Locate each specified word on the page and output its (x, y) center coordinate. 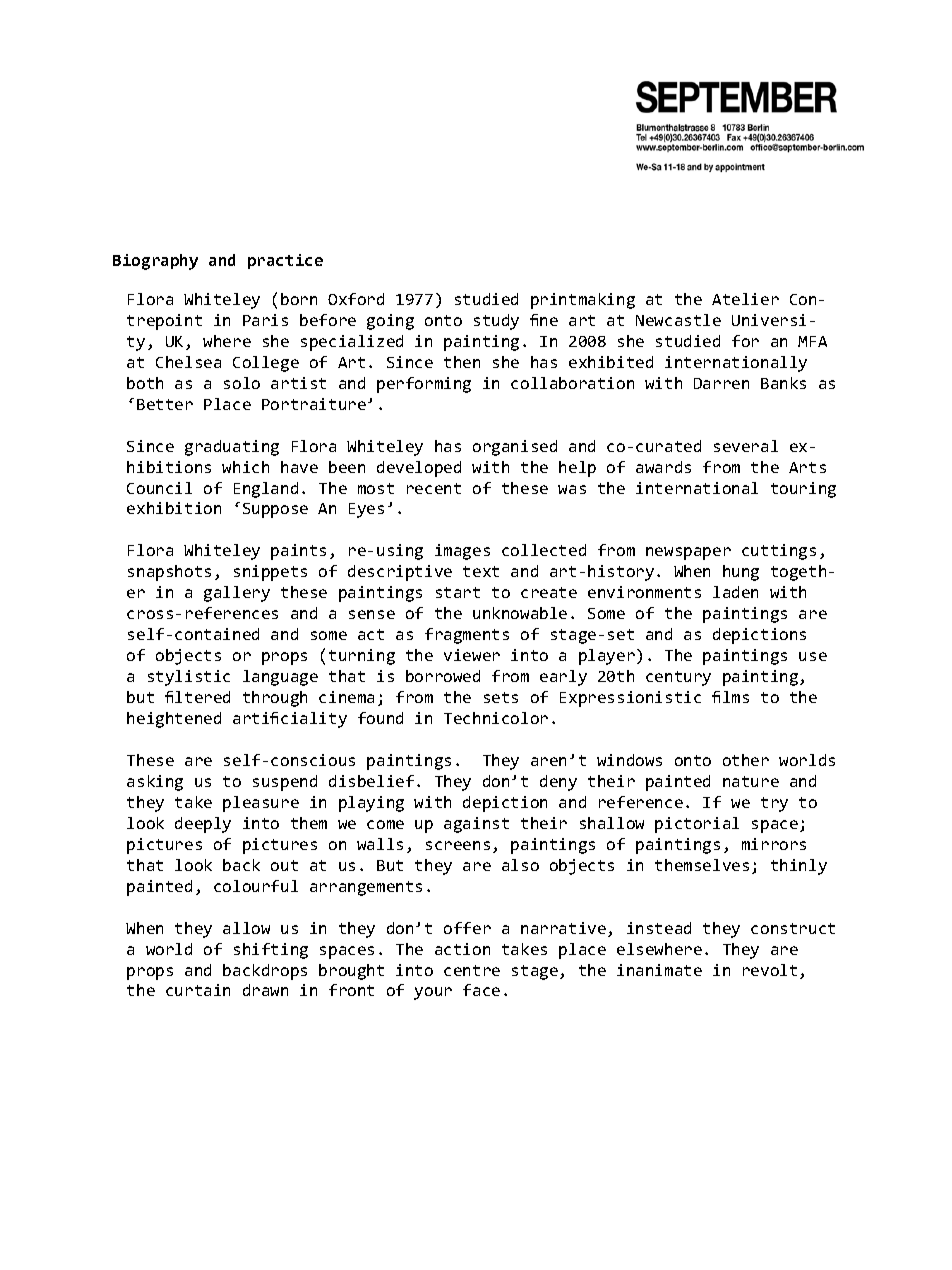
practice (285, 261)
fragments (467, 636)
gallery (237, 594)
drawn (265, 990)
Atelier (745, 299)
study (496, 322)
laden (735, 592)
